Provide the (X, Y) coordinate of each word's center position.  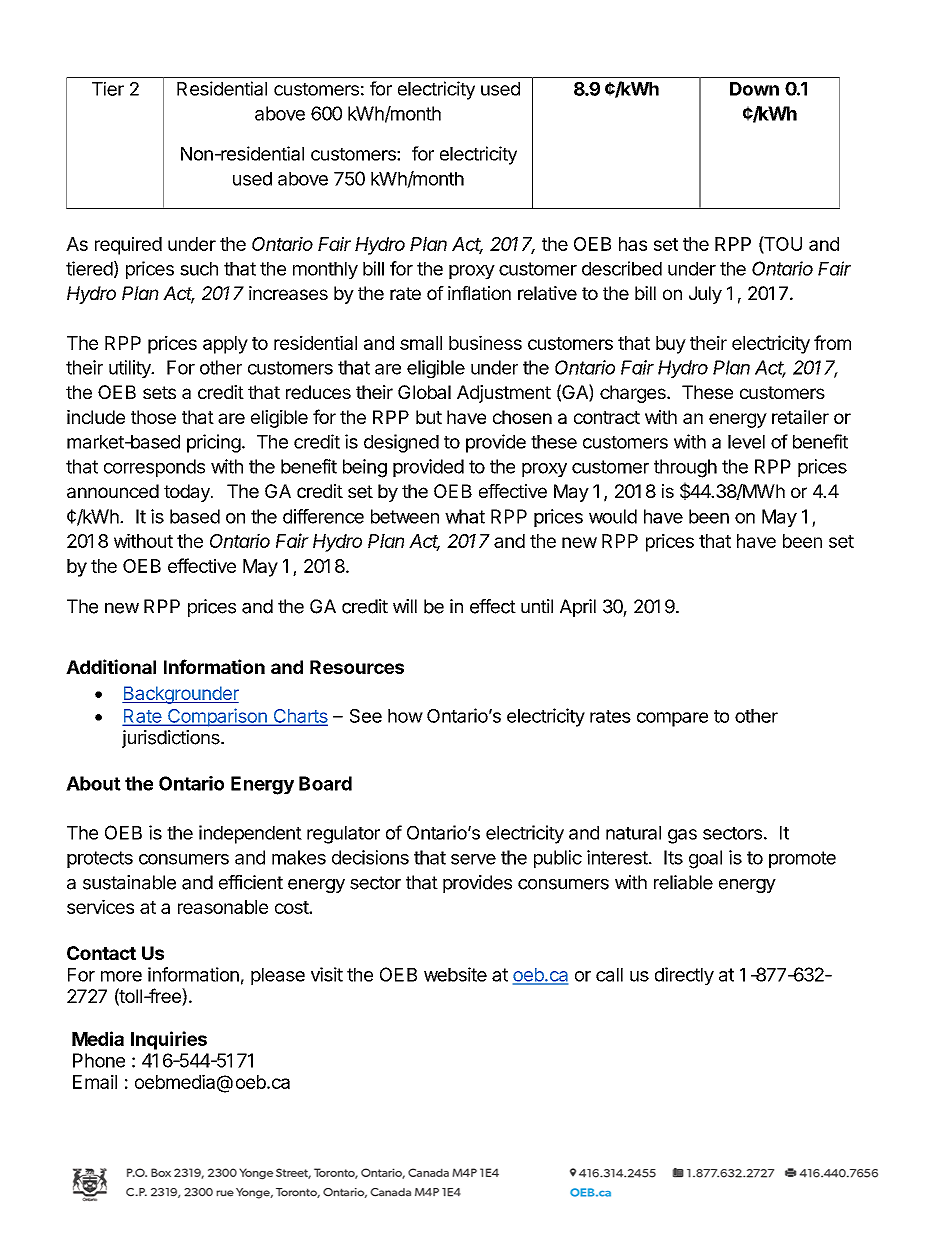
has (633, 244)
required (128, 245)
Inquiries (169, 1040)
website (455, 974)
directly (684, 976)
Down (754, 89)
